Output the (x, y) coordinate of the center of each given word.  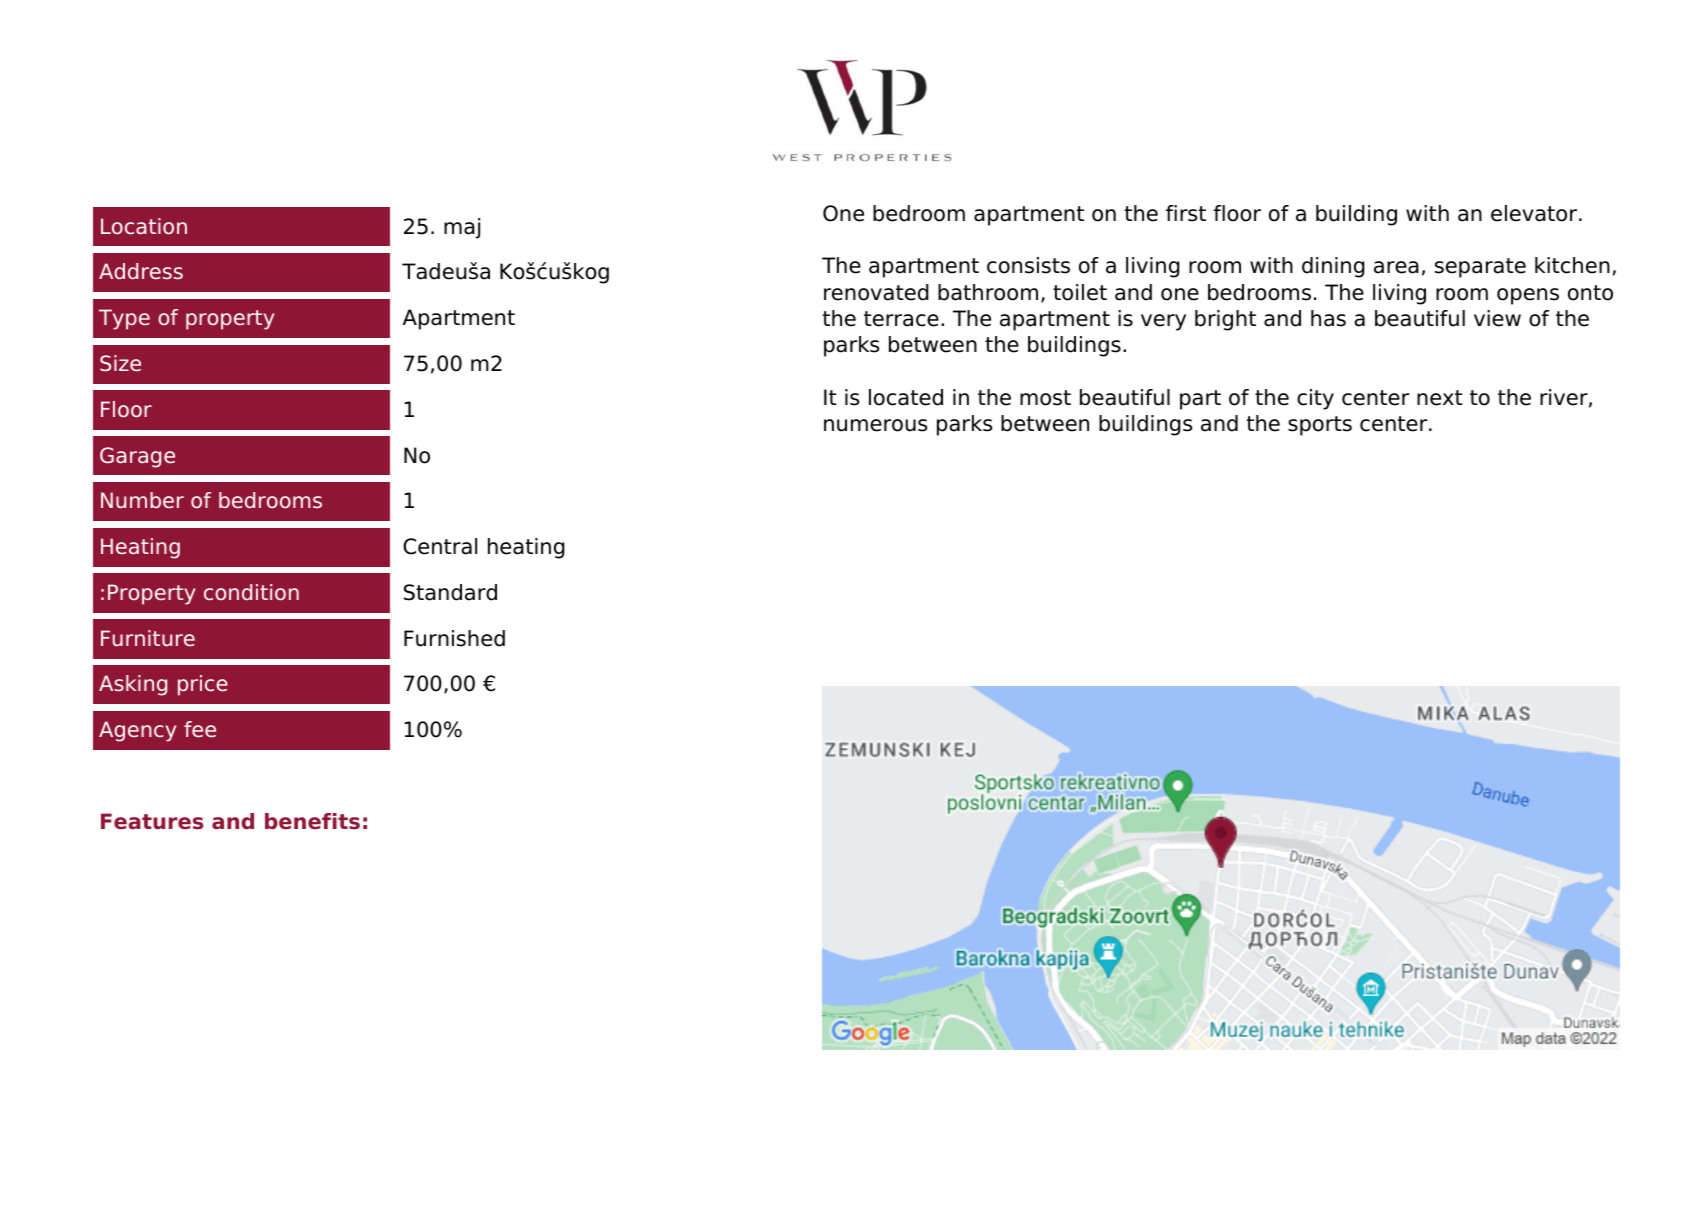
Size (120, 363)
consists (1028, 265)
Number (142, 500)
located (906, 397)
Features (152, 821)
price (203, 685)
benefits (312, 821)
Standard (450, 592)
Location (144, 226)
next (1440, 398)
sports (1320, 426)
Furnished (454, 638)
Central (440, 546)
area (1396, 267)
